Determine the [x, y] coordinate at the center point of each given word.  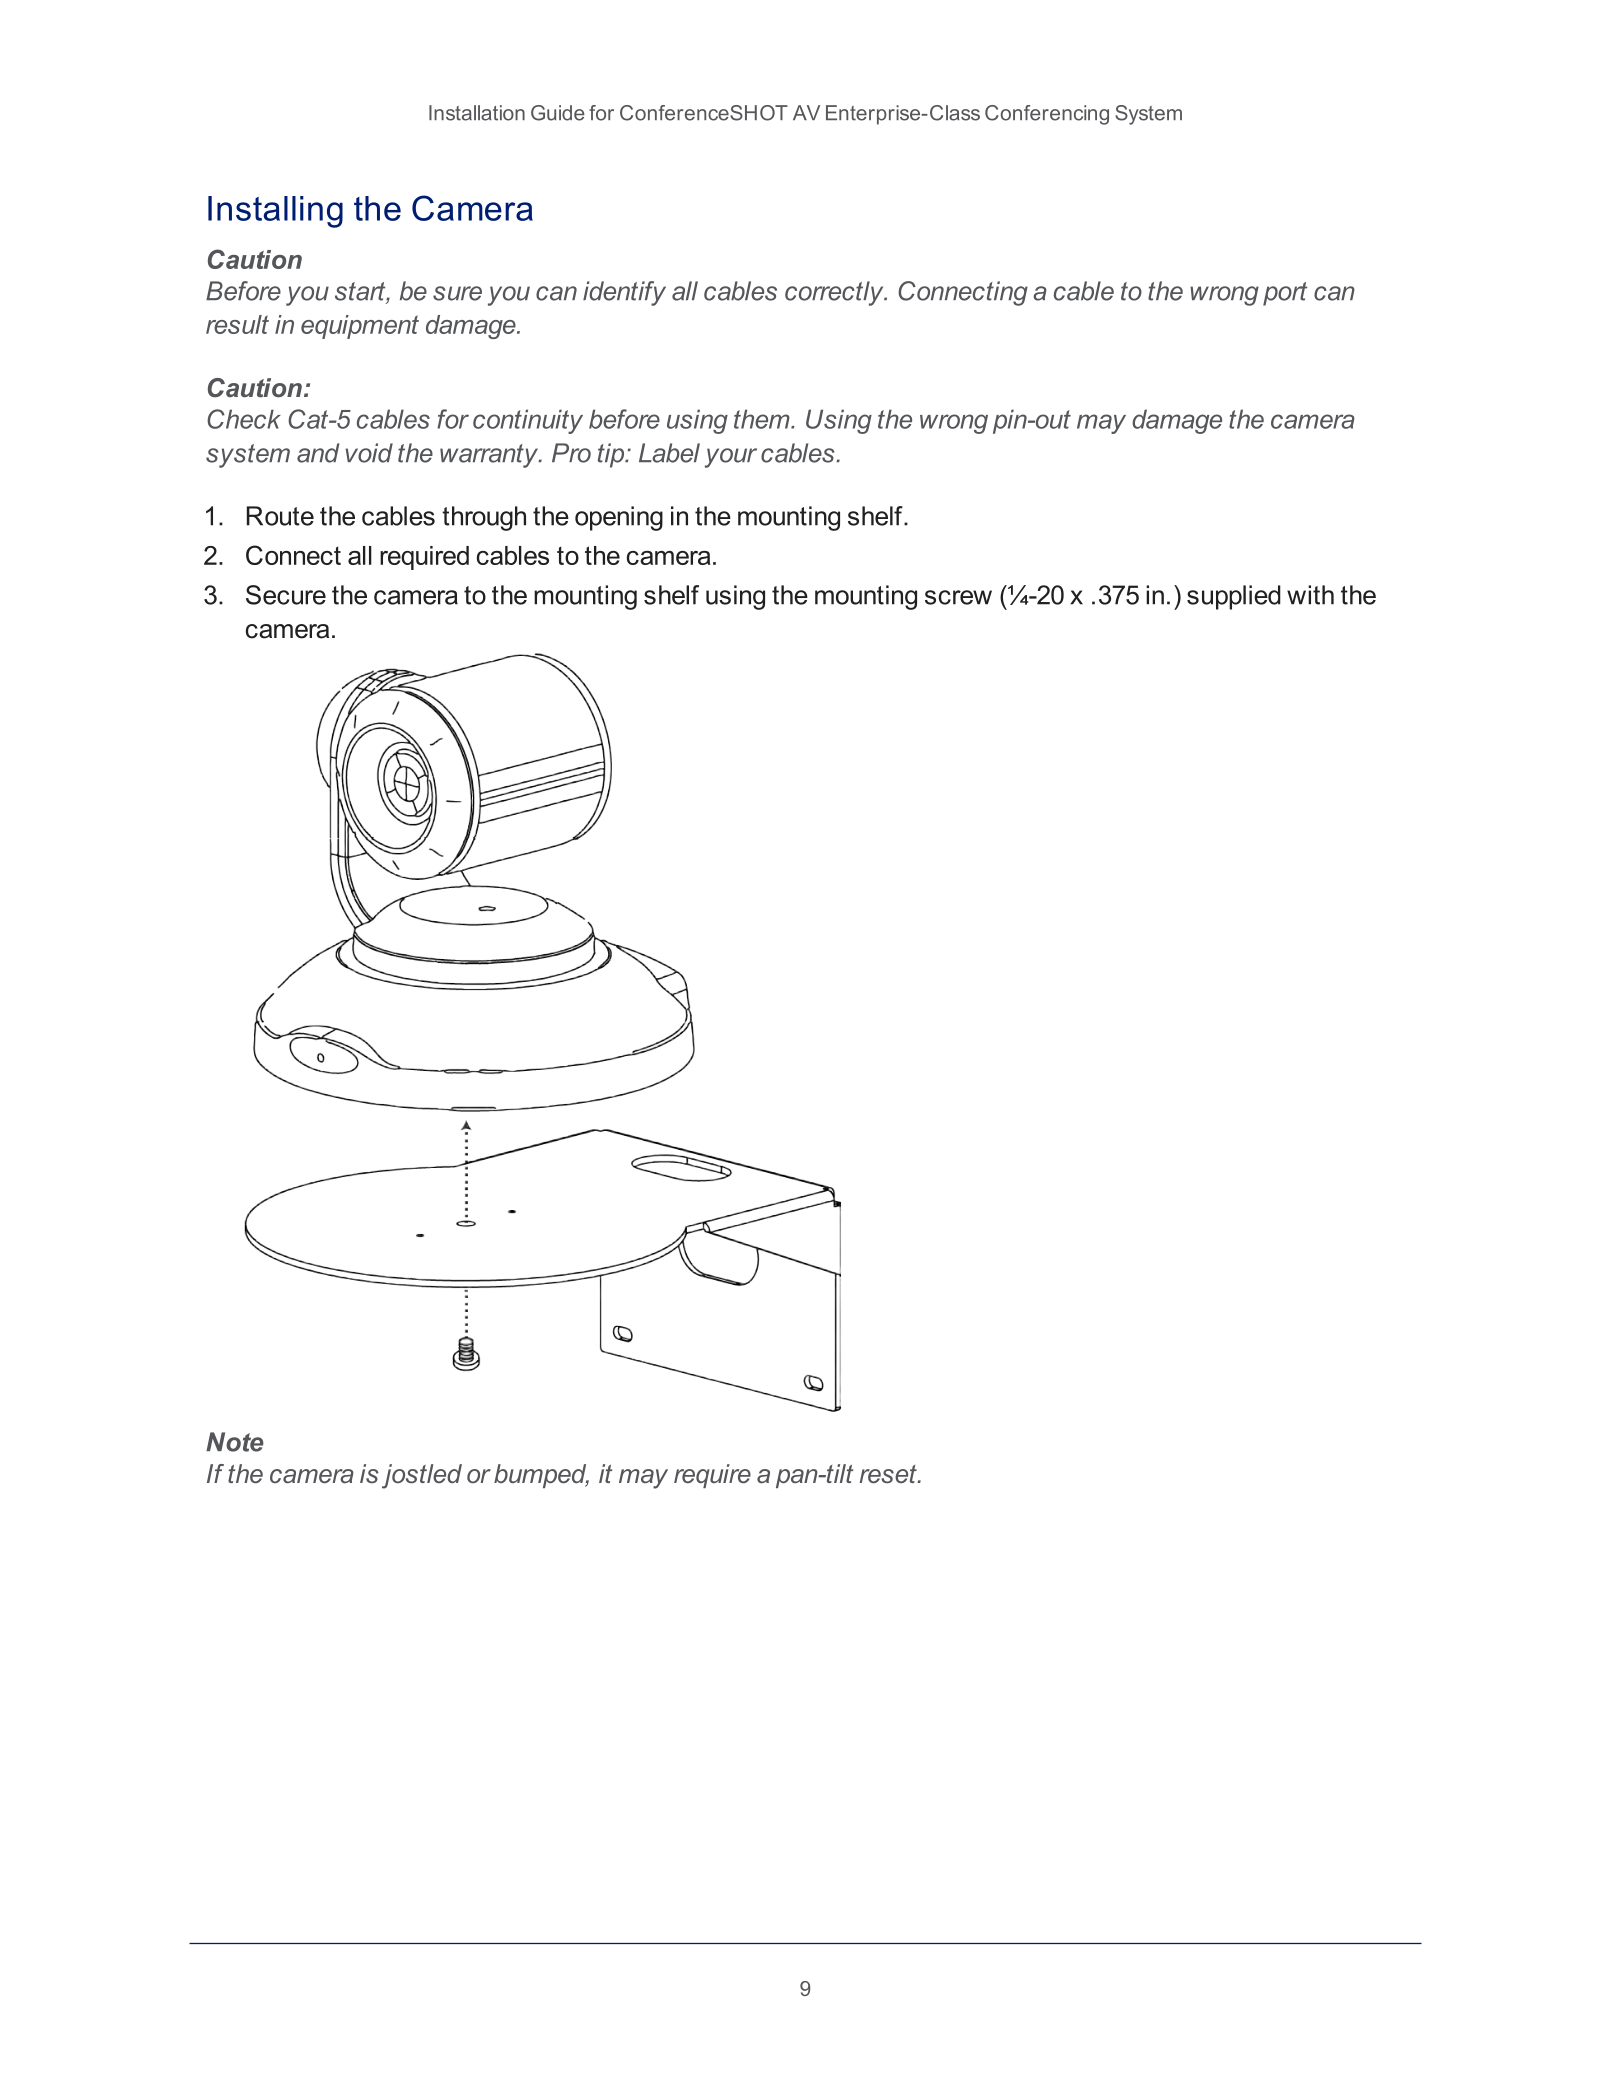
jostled [422, 1476]
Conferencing [1047, 115]
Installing [275, 212]
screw [958, 597]
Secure [286, 595]
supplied [1234, 597]
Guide [558, 113]
